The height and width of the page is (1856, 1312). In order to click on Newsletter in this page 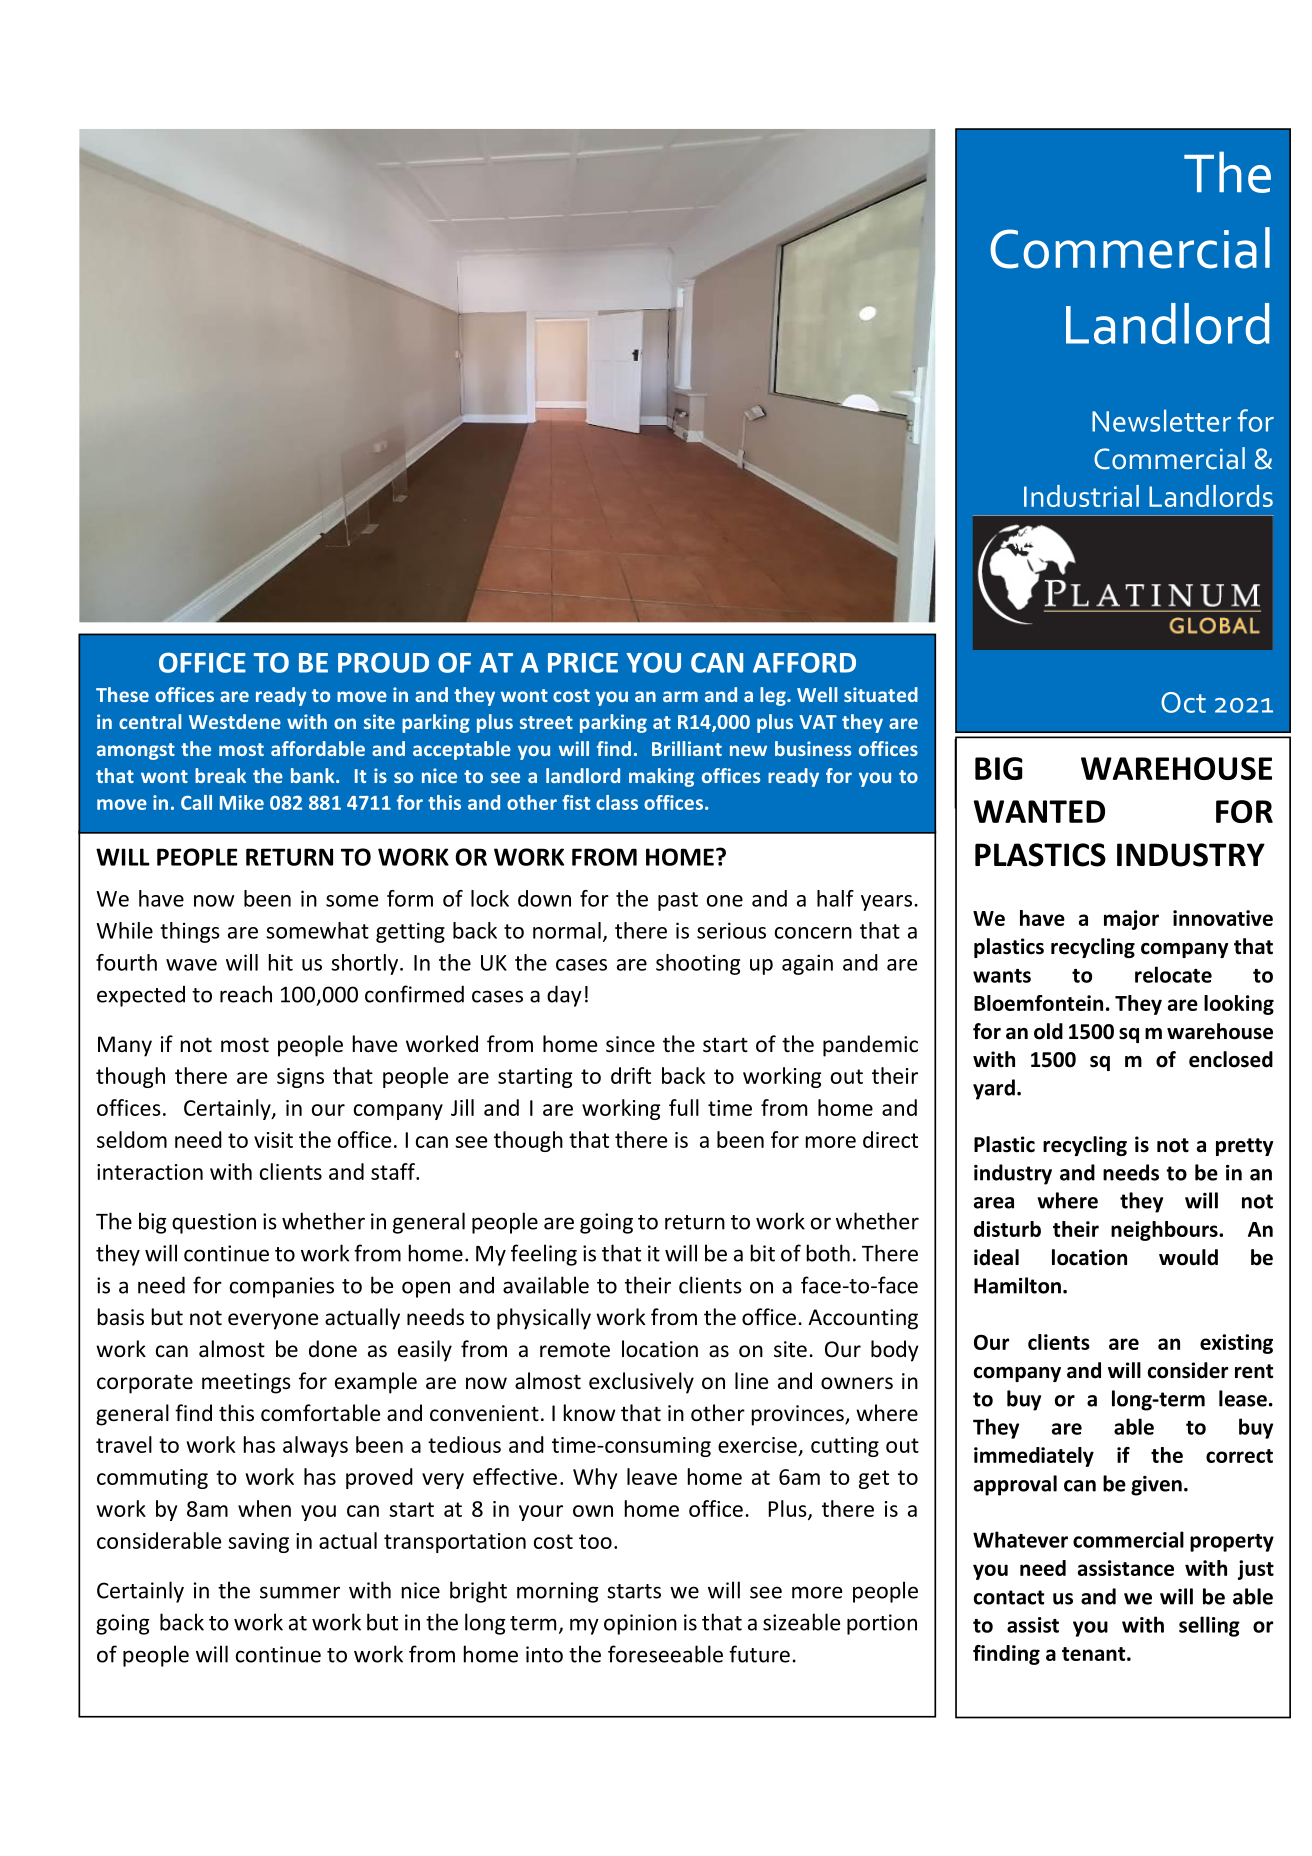, I will do `click(1161, 420)`.
